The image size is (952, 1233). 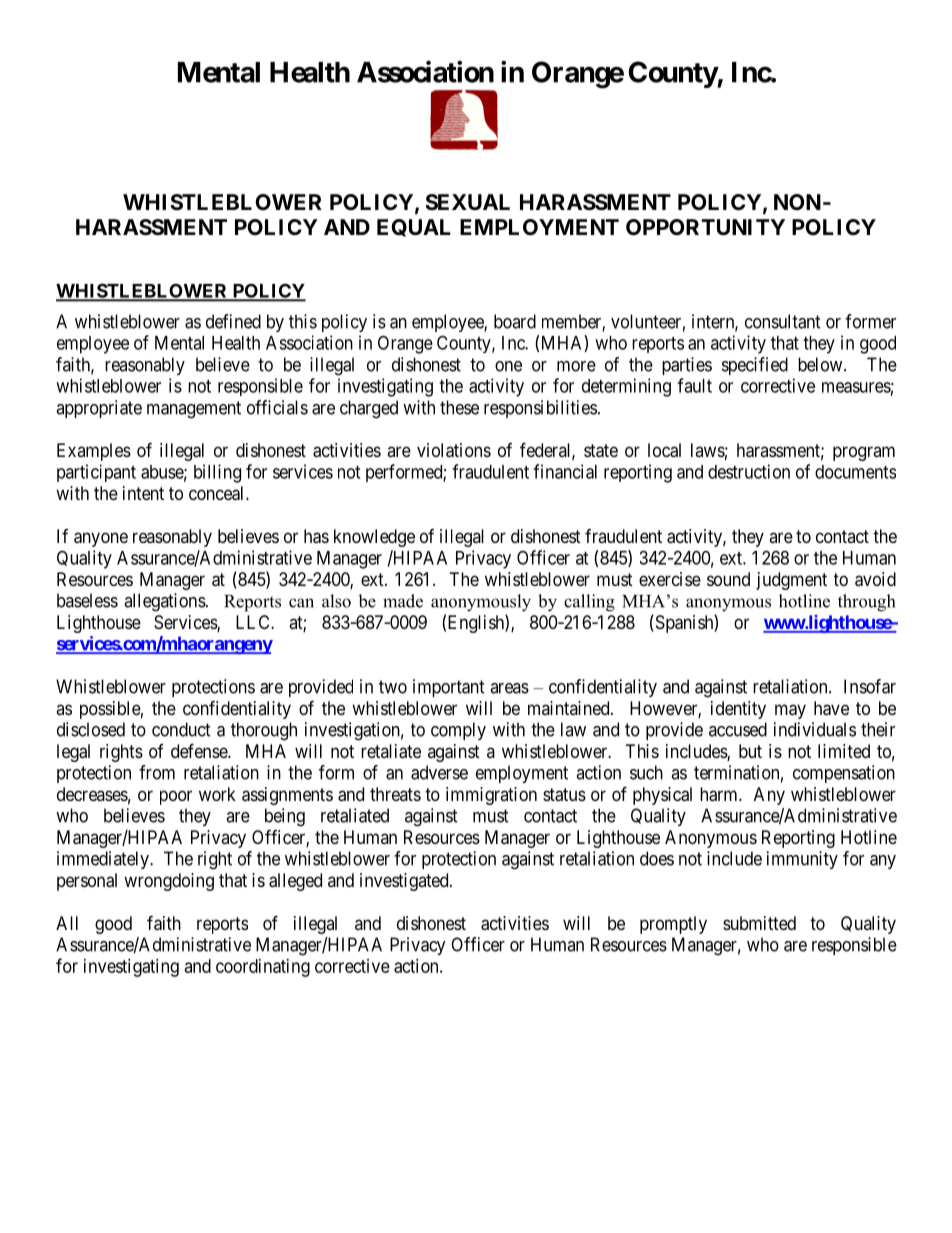 What do you see at coordinates (467, 202) in the screenshot?
I see `SEXUAL` at bounding box center [467, 202].
